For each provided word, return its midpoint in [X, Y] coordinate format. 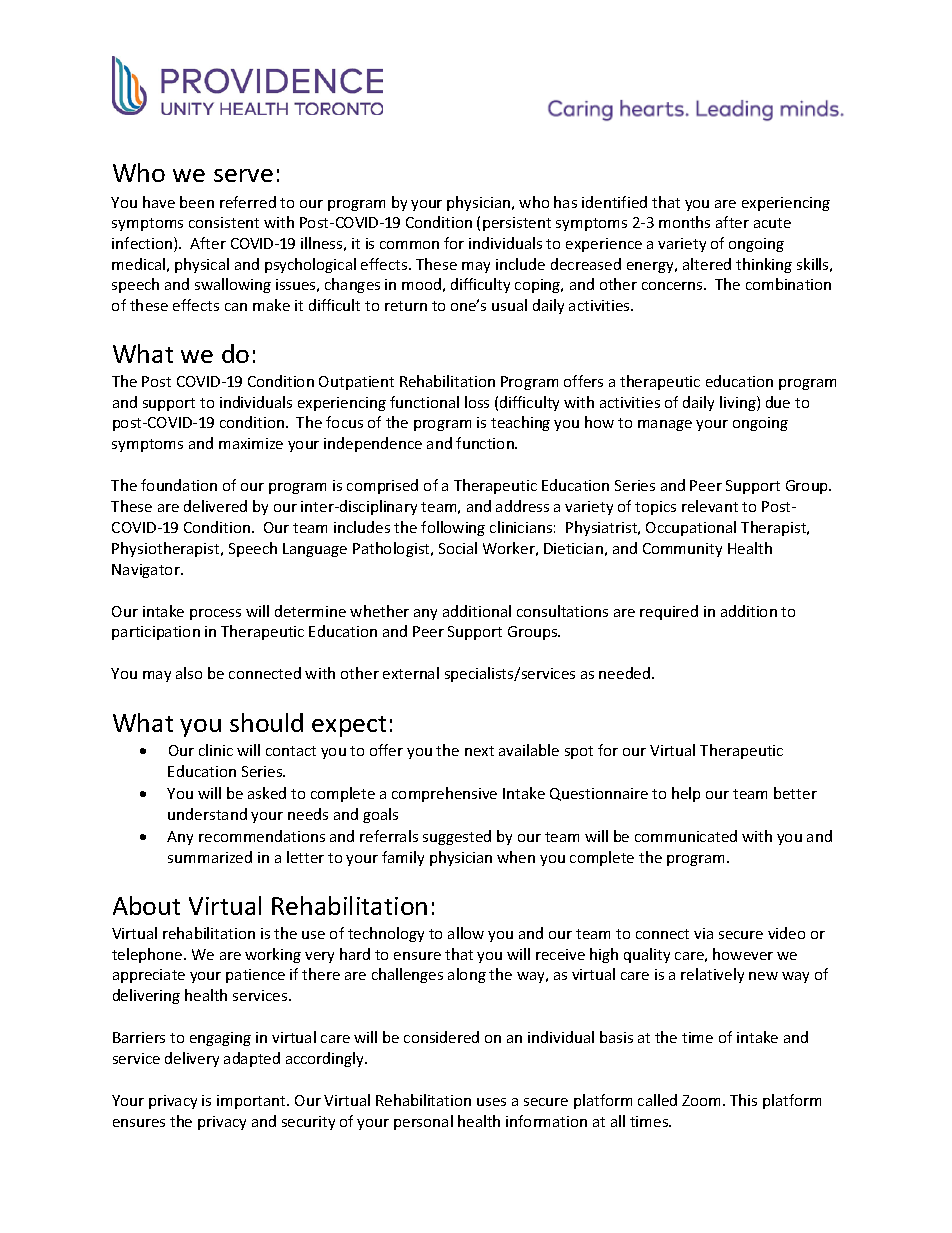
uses [491, 1102]
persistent [517, 224]
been [197, 202]
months [684, 222]
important [253, 1102]
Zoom [701, 1100]
